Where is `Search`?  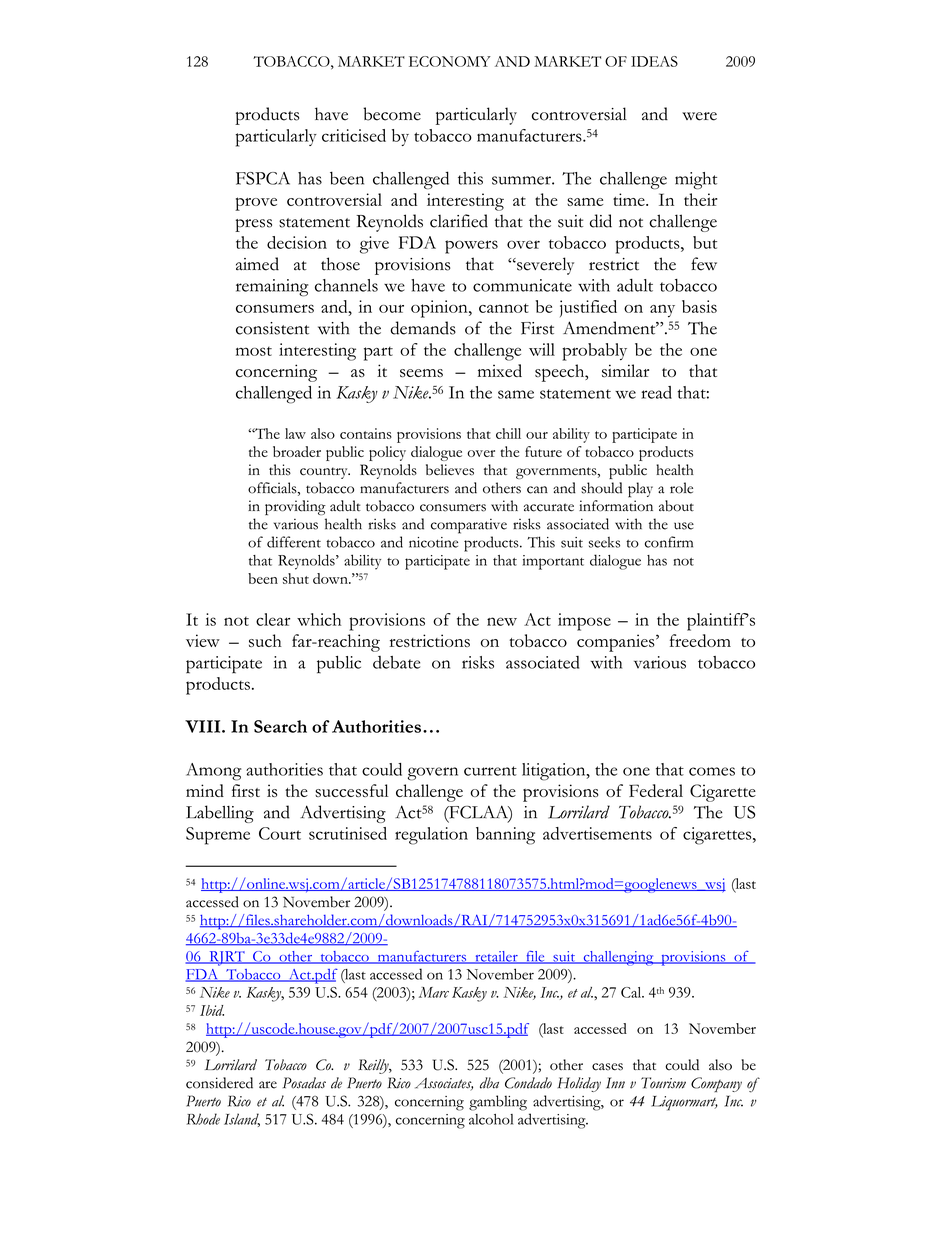 Search is located at coordinates (280, 726).
